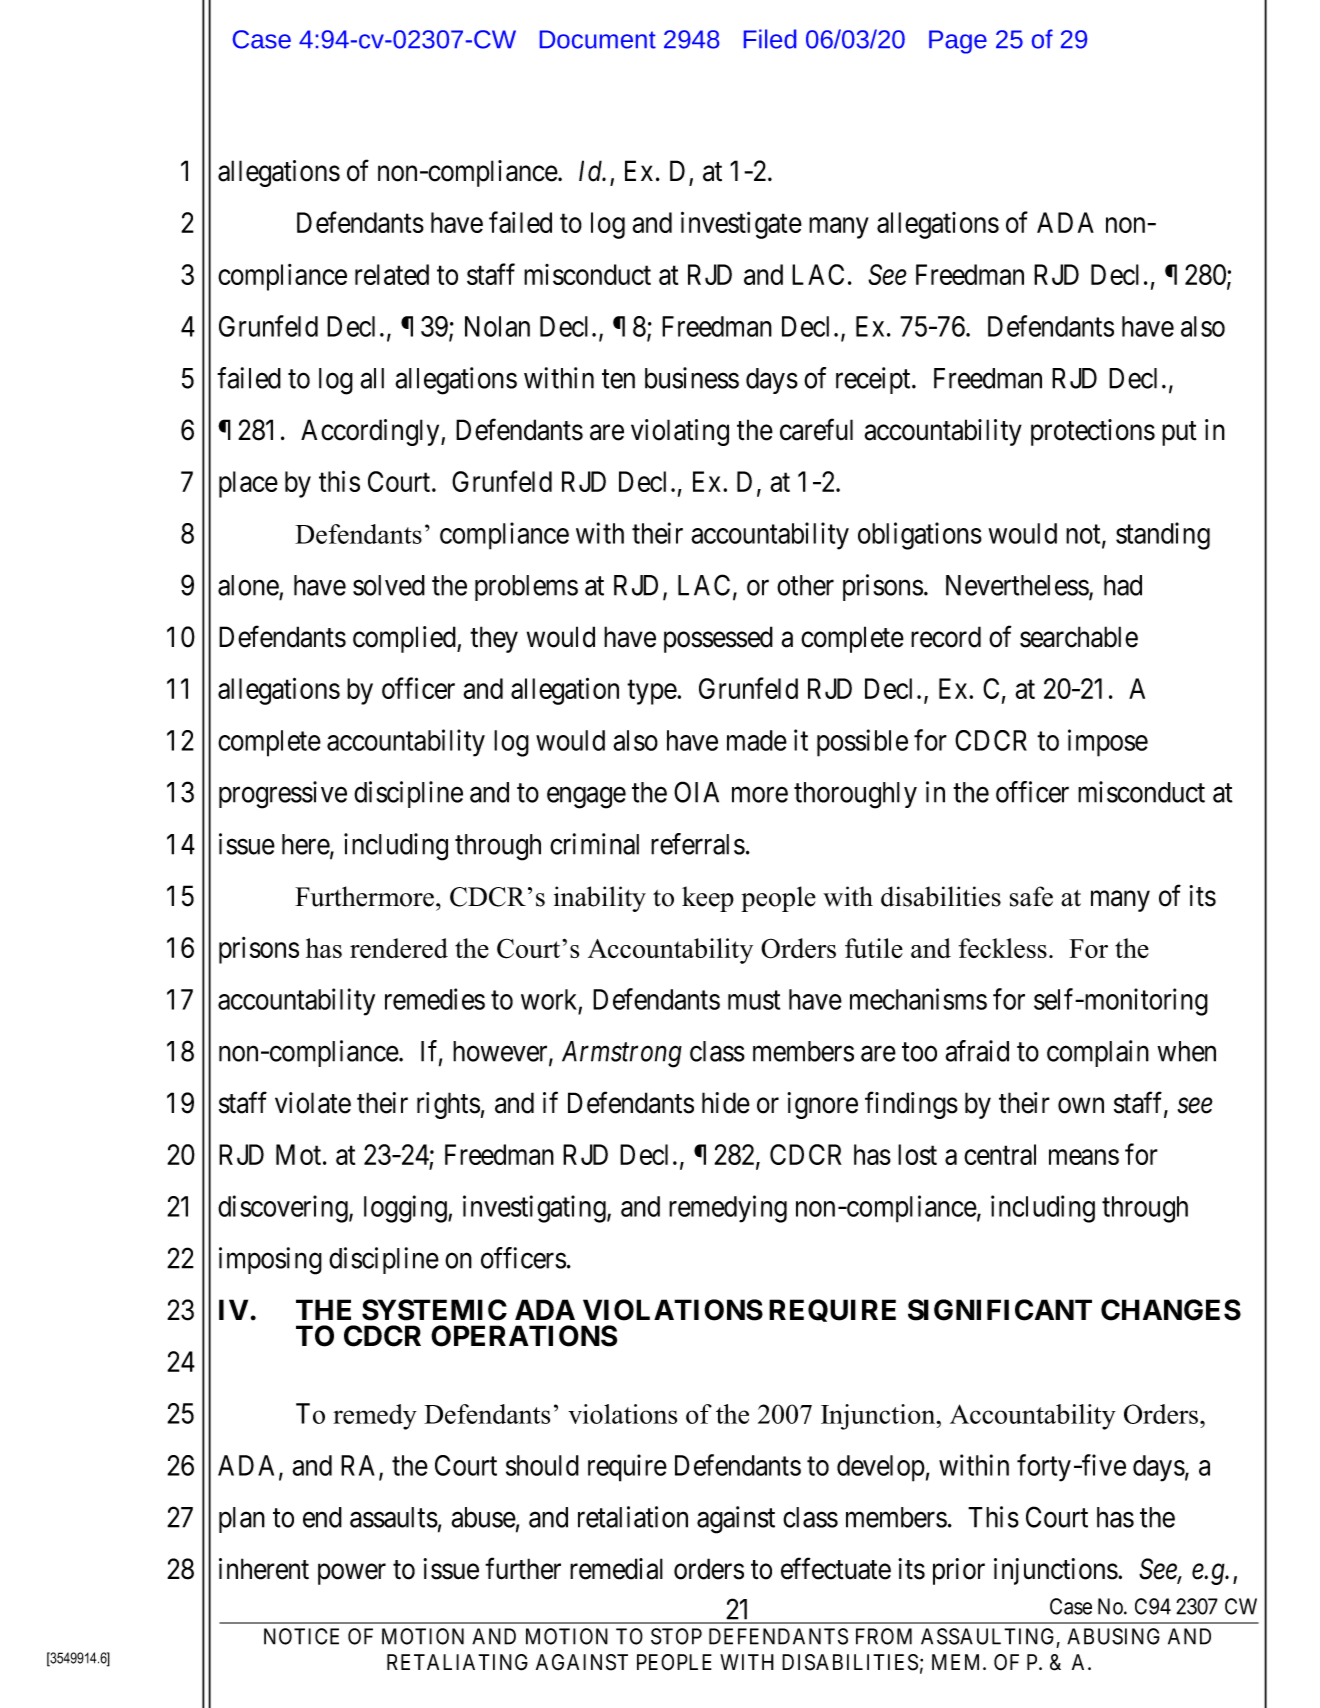 Image resolution: width=1320 pixels, height=1708 pixels. Describe the element at coordinates (1113, 1636) in the image. I see `ABUSING` at that location.
